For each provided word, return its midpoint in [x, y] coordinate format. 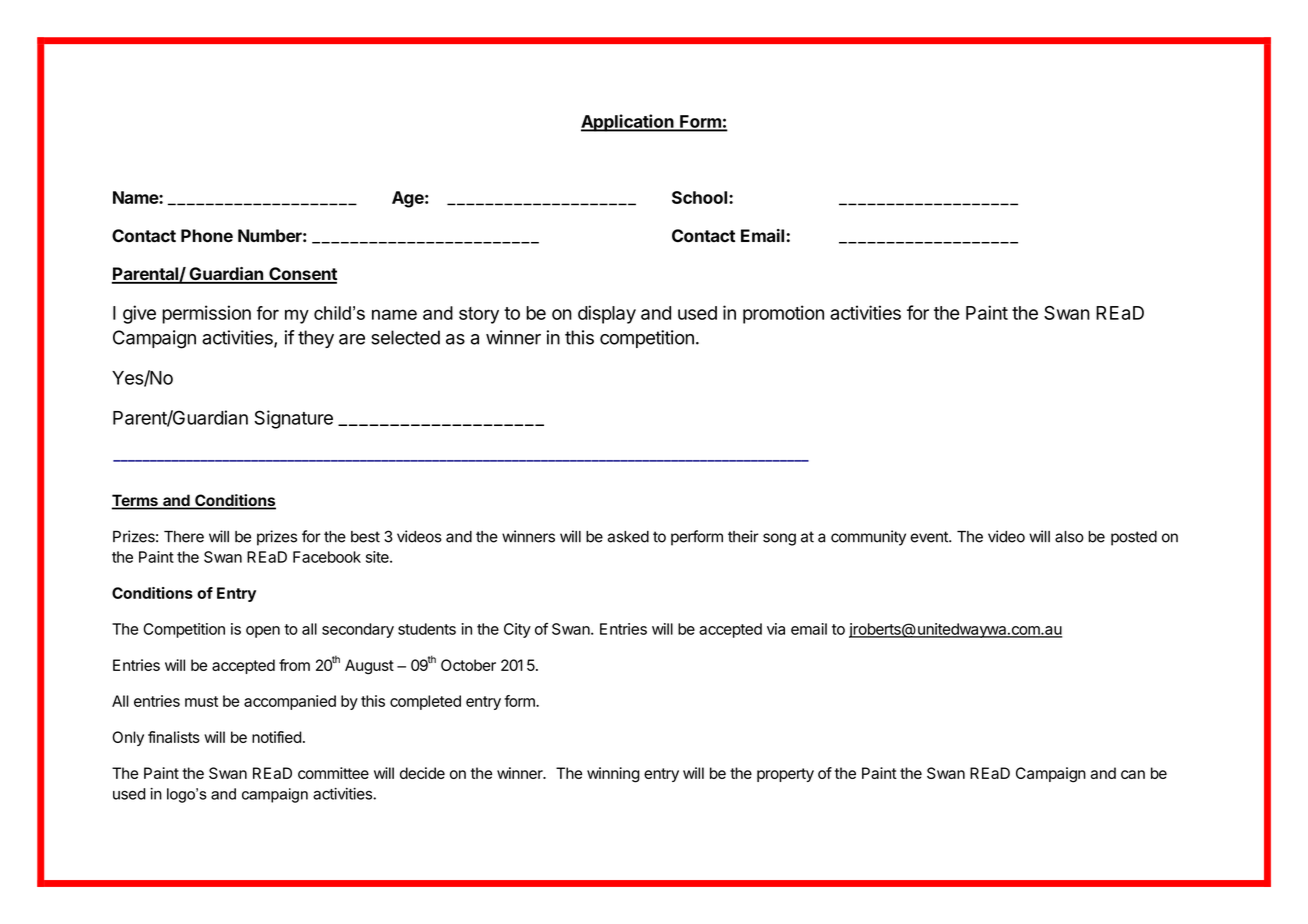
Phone [207, 236]
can [1133, 774]
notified [277, 737]
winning [613, 775]
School [701, 197]
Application [628, 123]
